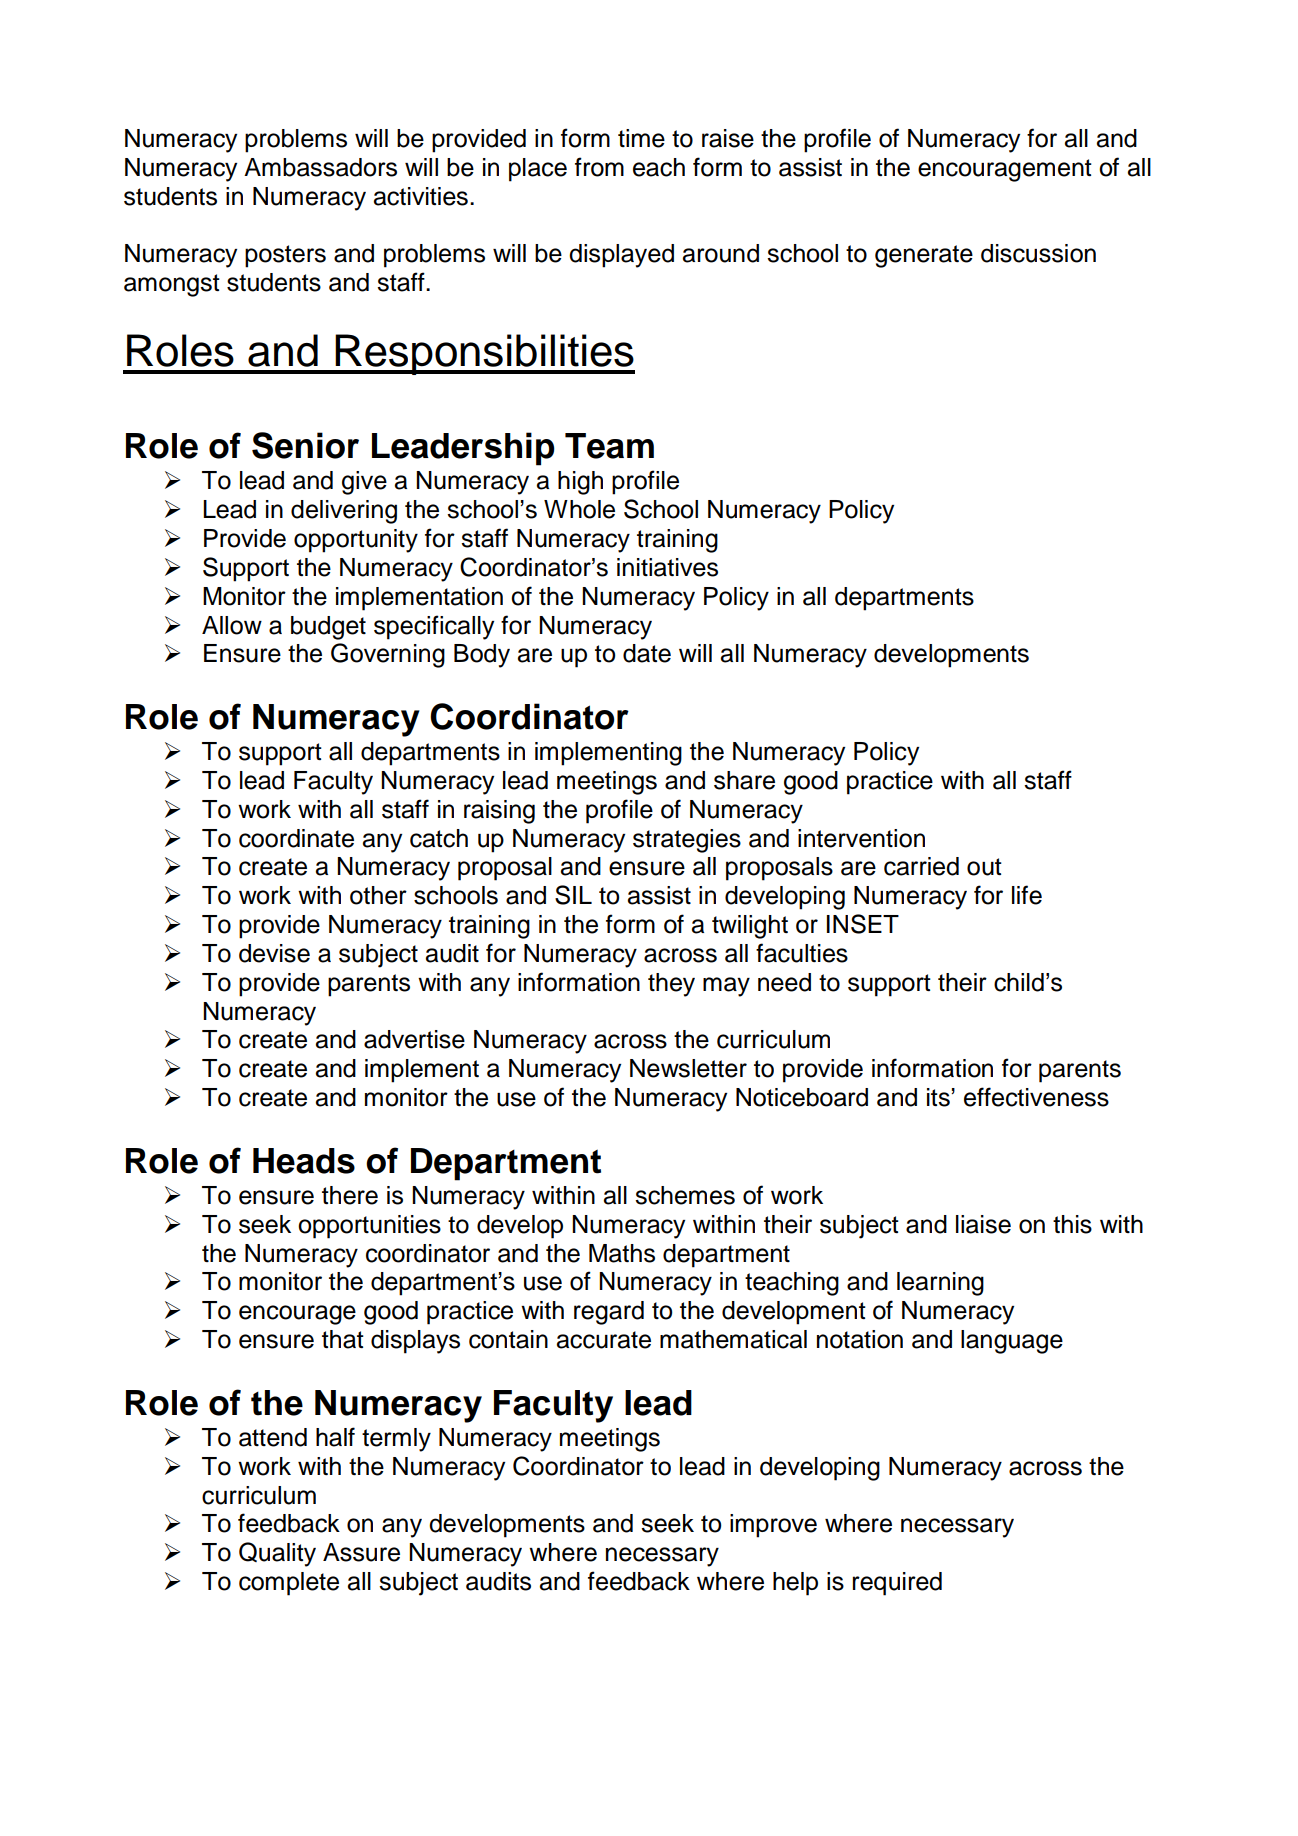  Describe the element at coordinates (320, 167) in the document. I see `Ambassadors` at that location.
